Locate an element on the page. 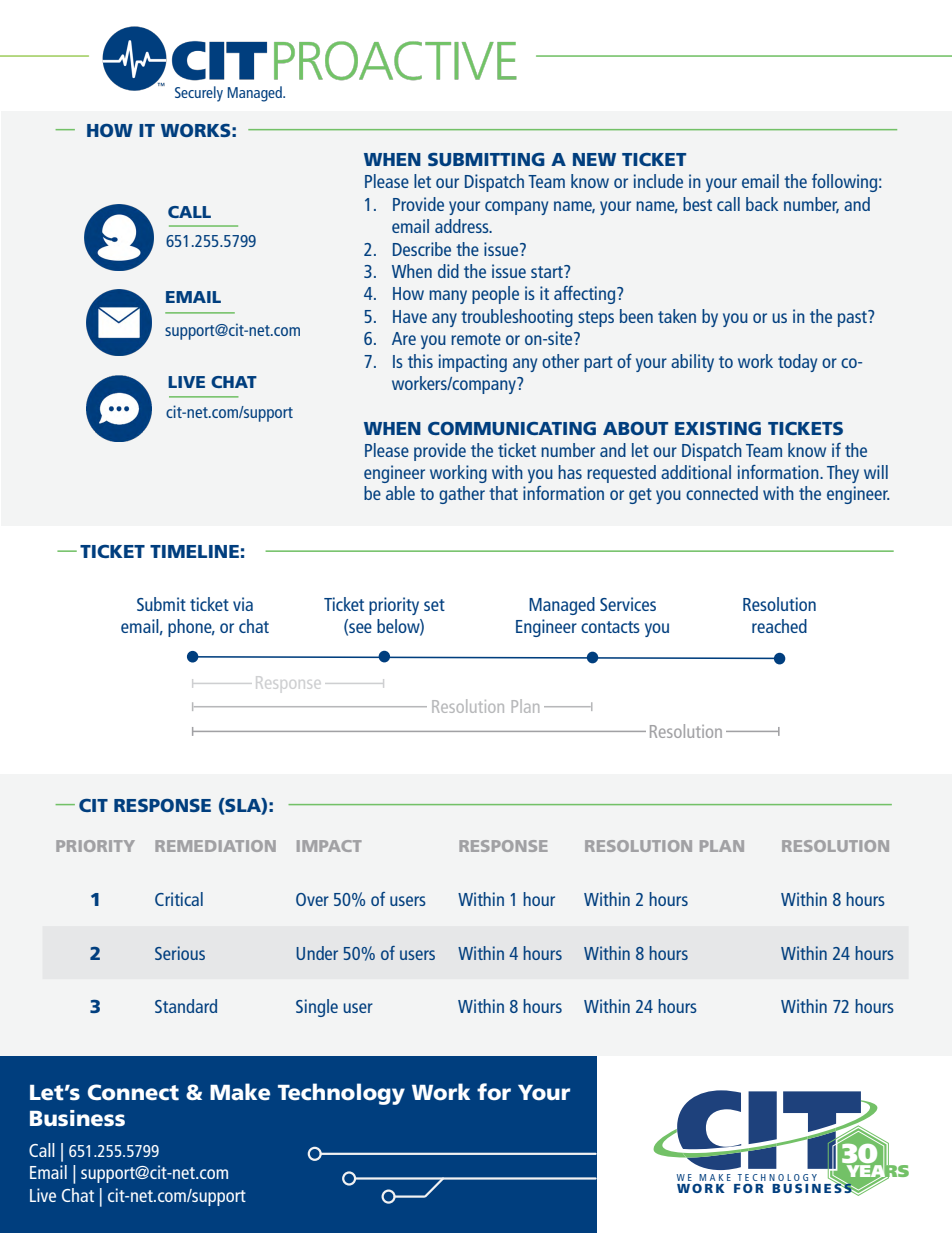 Image resolution: width=952 pixels, height=1233 pixels. reached is located at coordinates (779, 626).
